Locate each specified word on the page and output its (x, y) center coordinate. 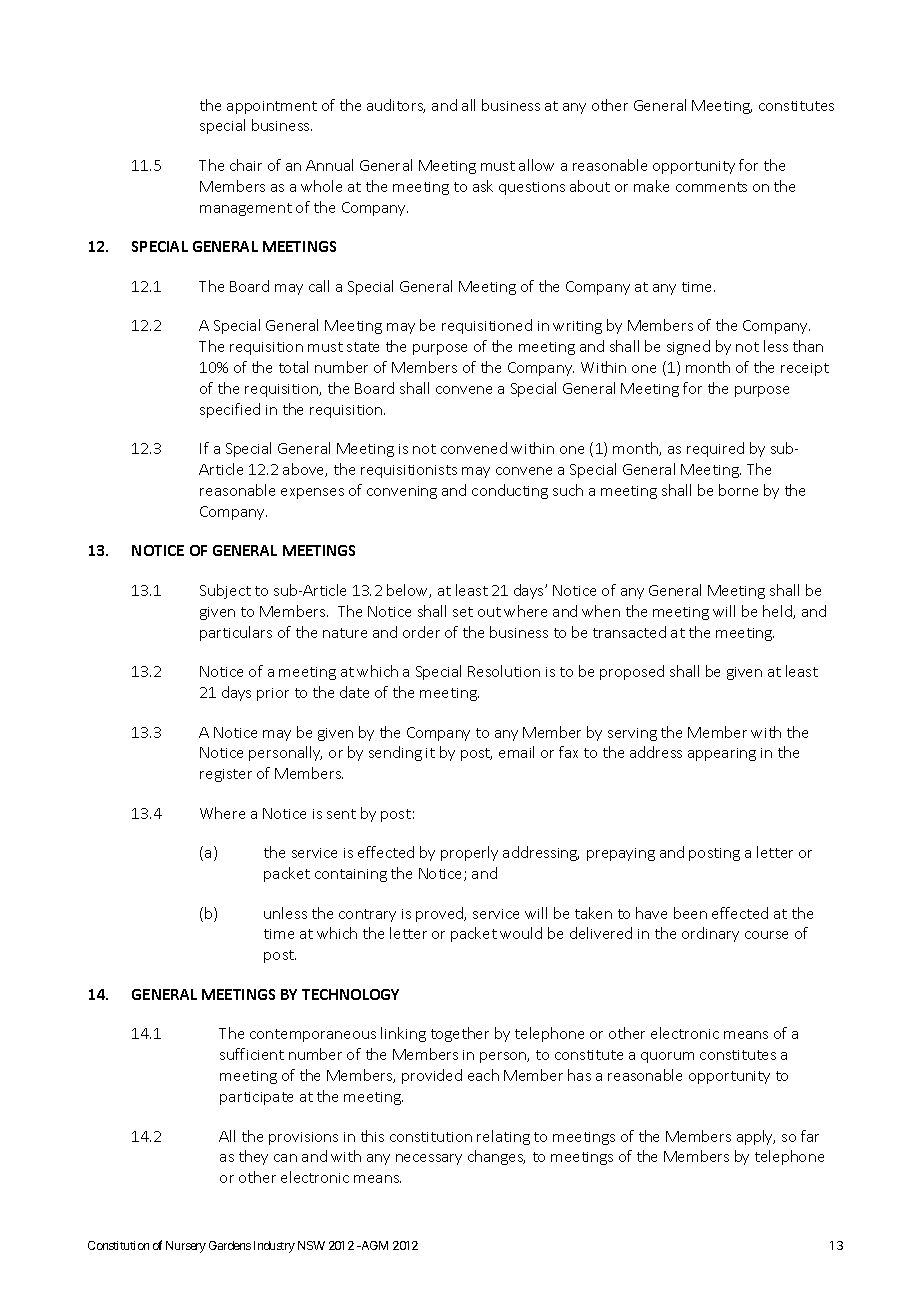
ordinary (710, 934)
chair (246, 165)
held (778, 612)
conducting (510, 491)
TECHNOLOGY (350, 994)
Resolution (504, 671)
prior (273, 694)
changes (496, 1157)
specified (230, 410)
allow (536, 165)
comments (711, 187)
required (715, 449)
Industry (274, 1247)
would (521, 933)
